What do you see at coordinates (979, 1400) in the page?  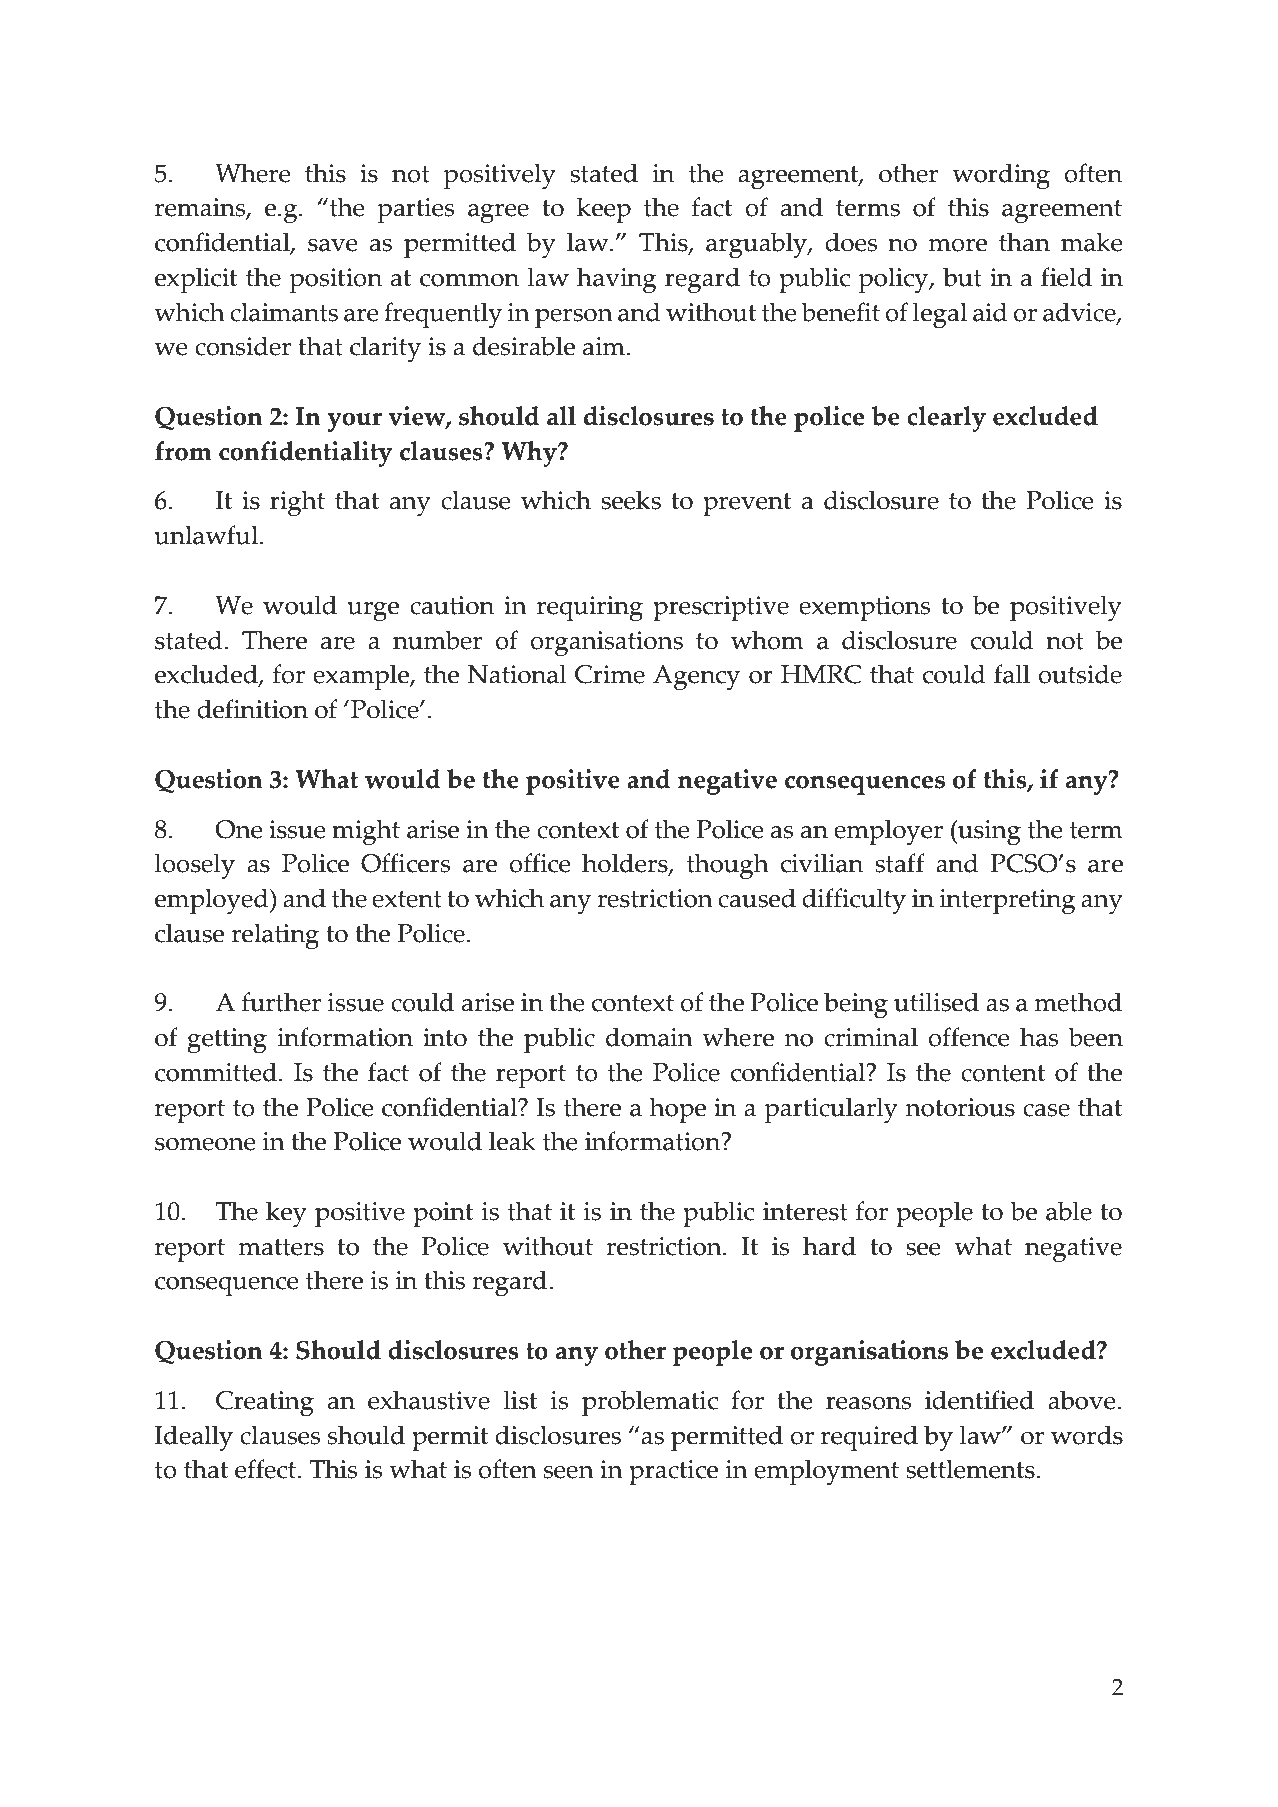 I see `identified` at bounding box center [979, 1400].
